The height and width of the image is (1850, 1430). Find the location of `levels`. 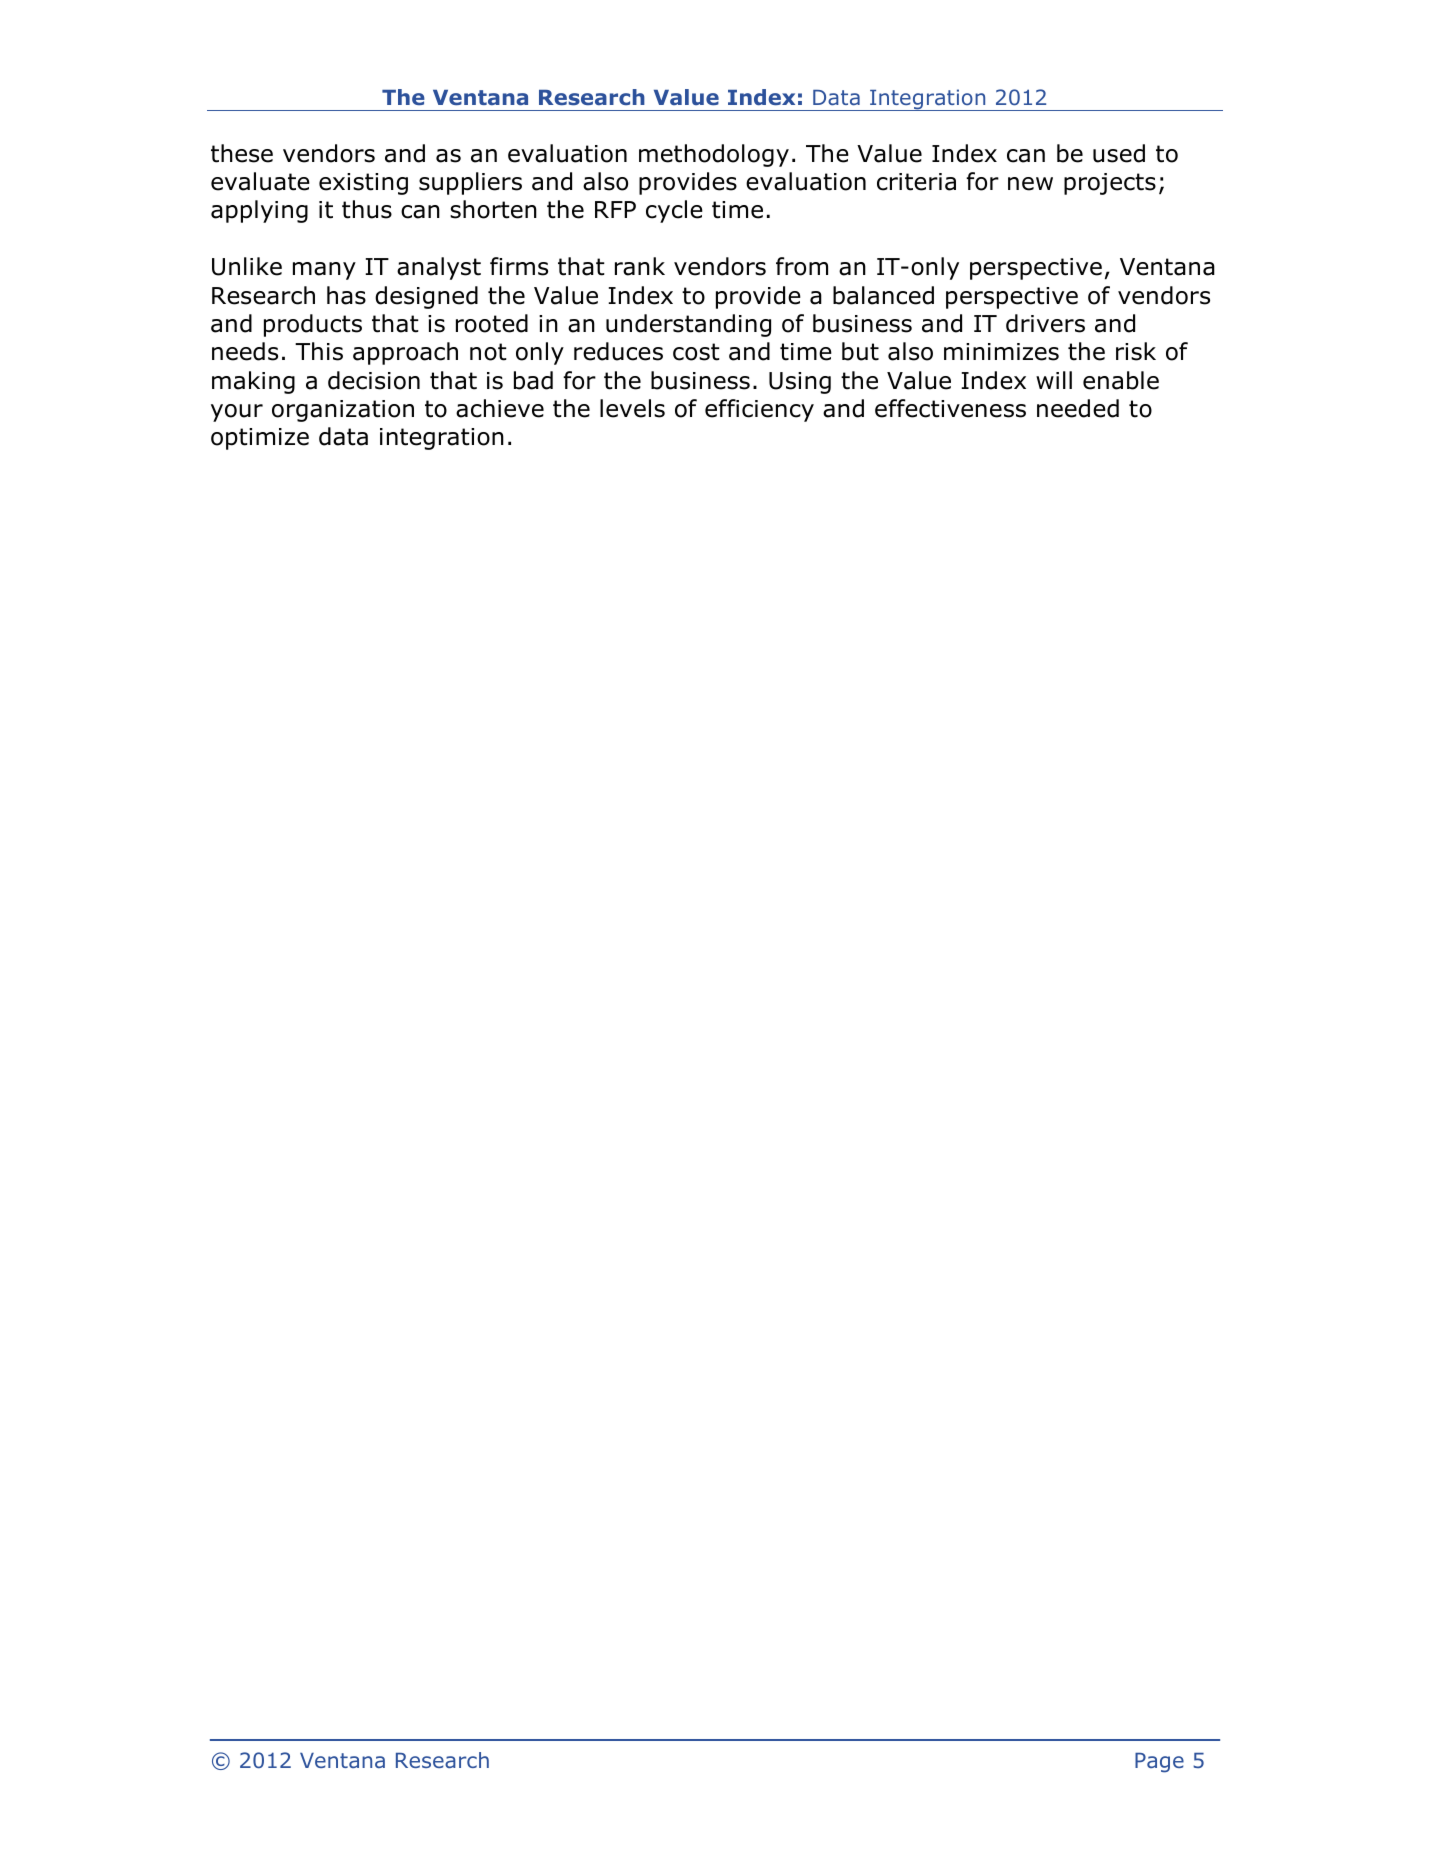

levels is located at coordinates (632, 408).
